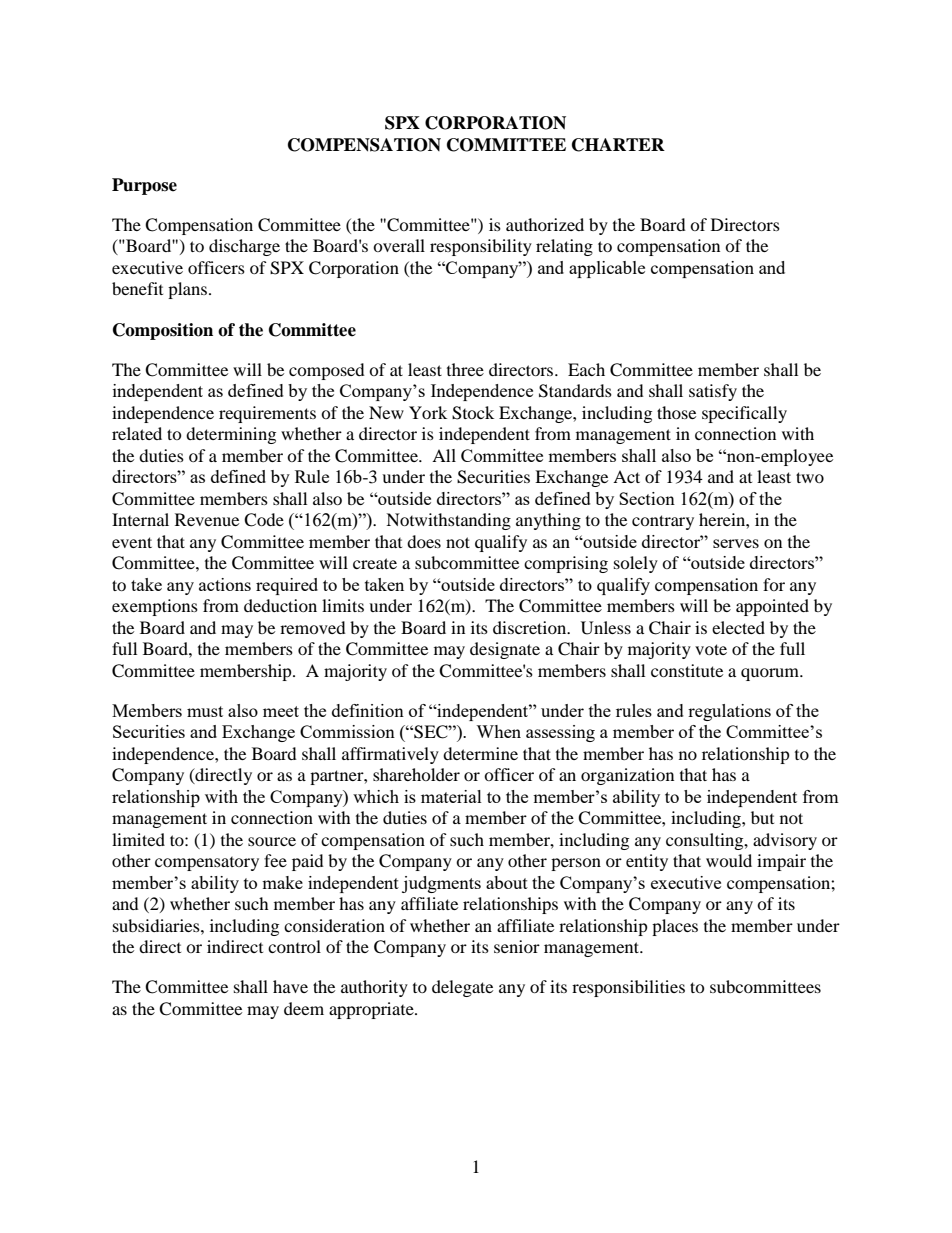  I want to click on have, so click(290, 986).
